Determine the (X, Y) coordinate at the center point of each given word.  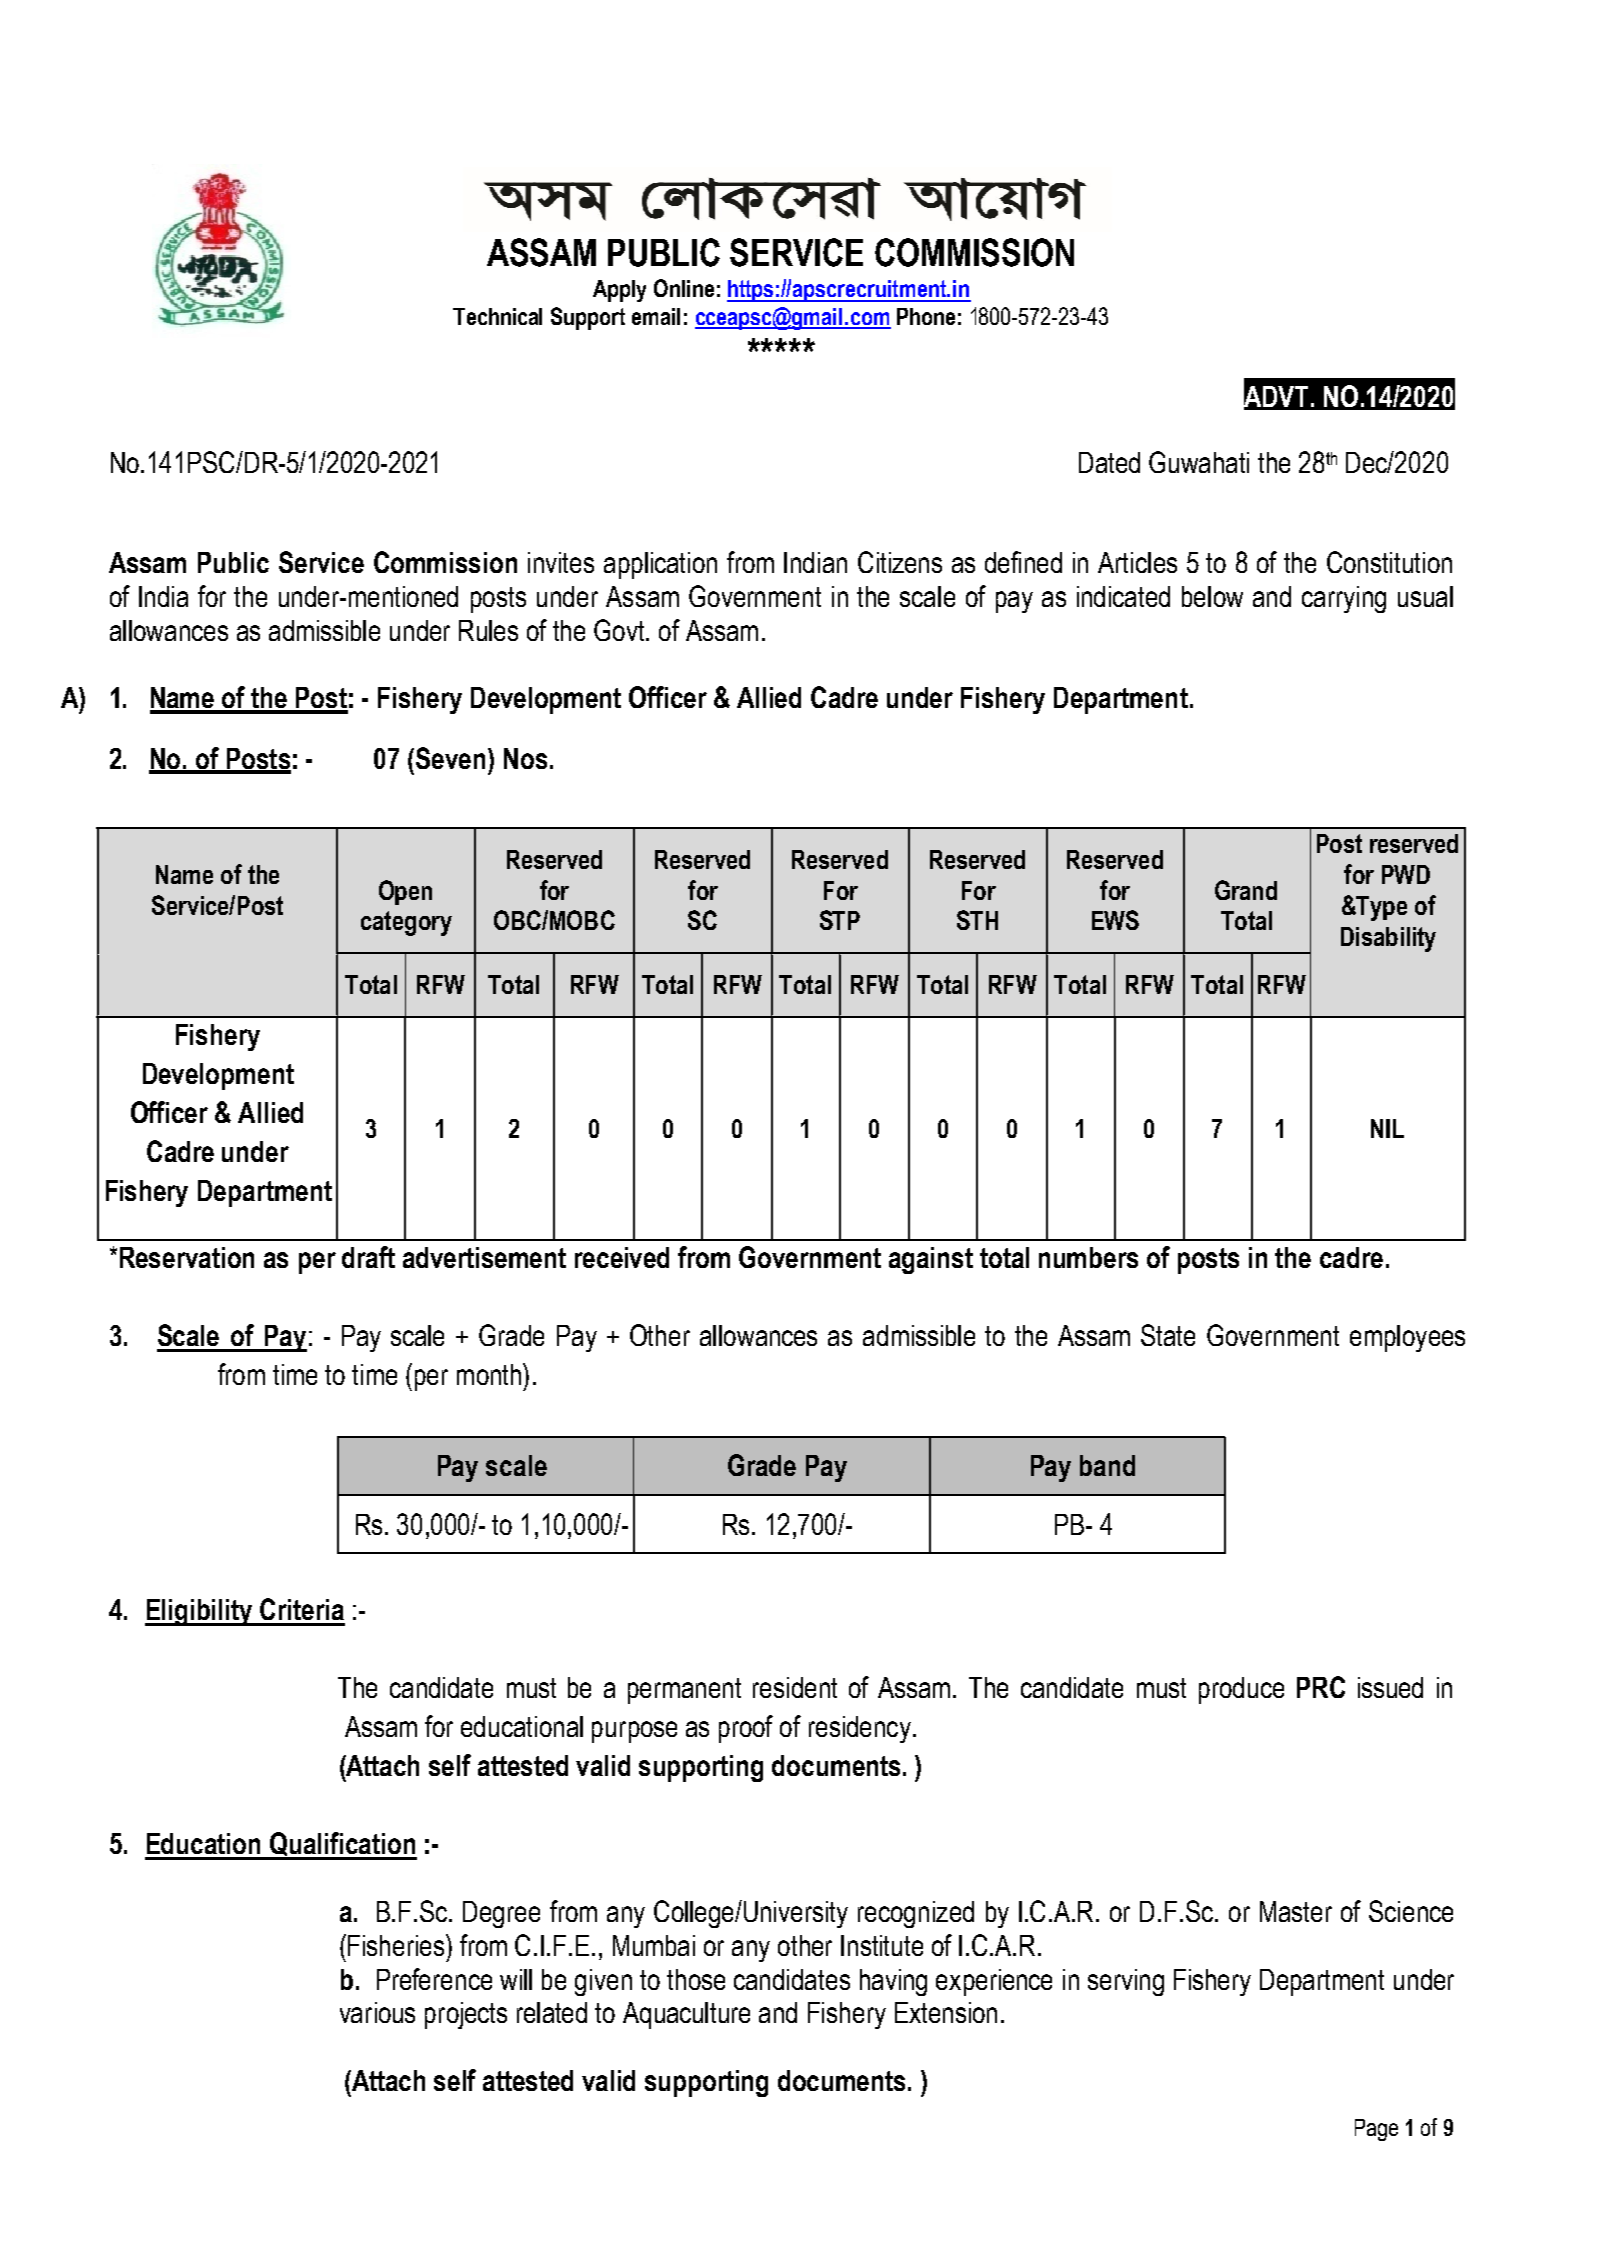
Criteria (302, 1609)
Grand (1246, 890)
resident (795, 1687)
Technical (497, 316)
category (406, 923)
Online (684, 288)
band (1107, 1465)
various (377, 2012)
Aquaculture (686, 2015)
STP (840, 920)
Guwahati (1199, 462)
